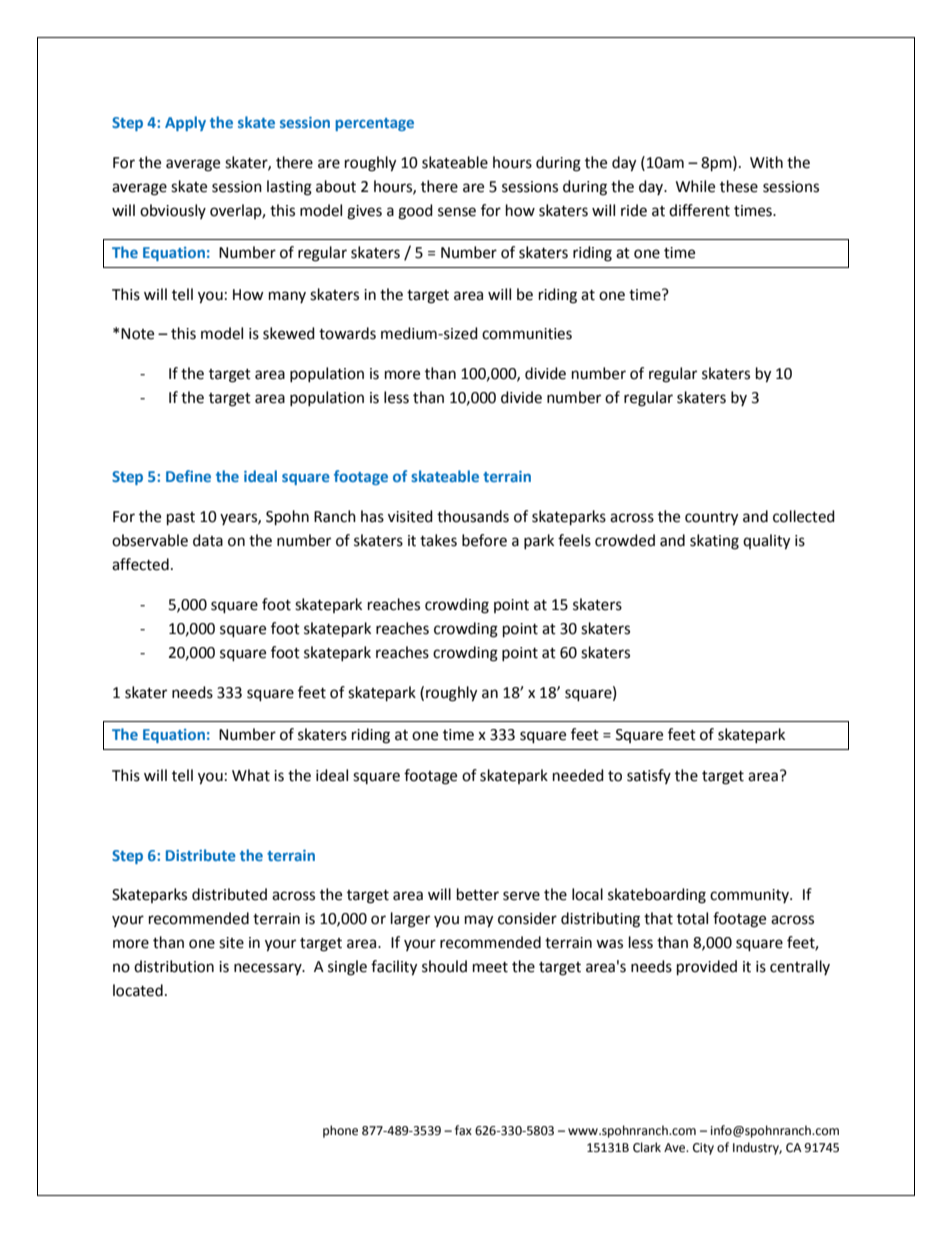 This screenshot has height=1233, width=952. I want to click on Apply, so click(185, 123).
